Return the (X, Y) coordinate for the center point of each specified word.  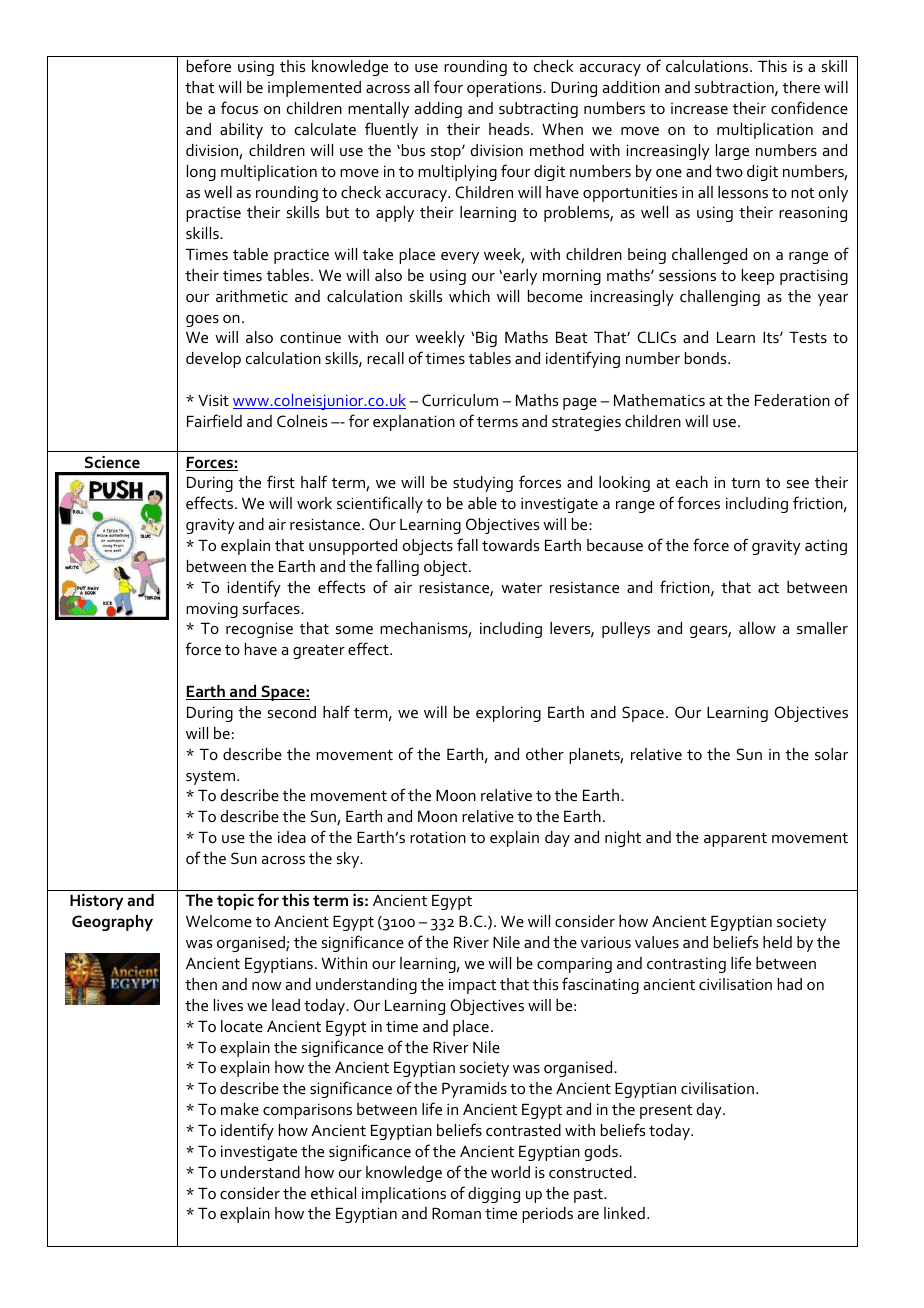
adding (438, 110)
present (666, 1112)
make (240, 1109)
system (210, 778)
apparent (735, 840)
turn (745, 483)
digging (494, 1195)
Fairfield (214, 420)
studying (483, 484)
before (209, 65)
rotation (438, 837)
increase (699, 108)
